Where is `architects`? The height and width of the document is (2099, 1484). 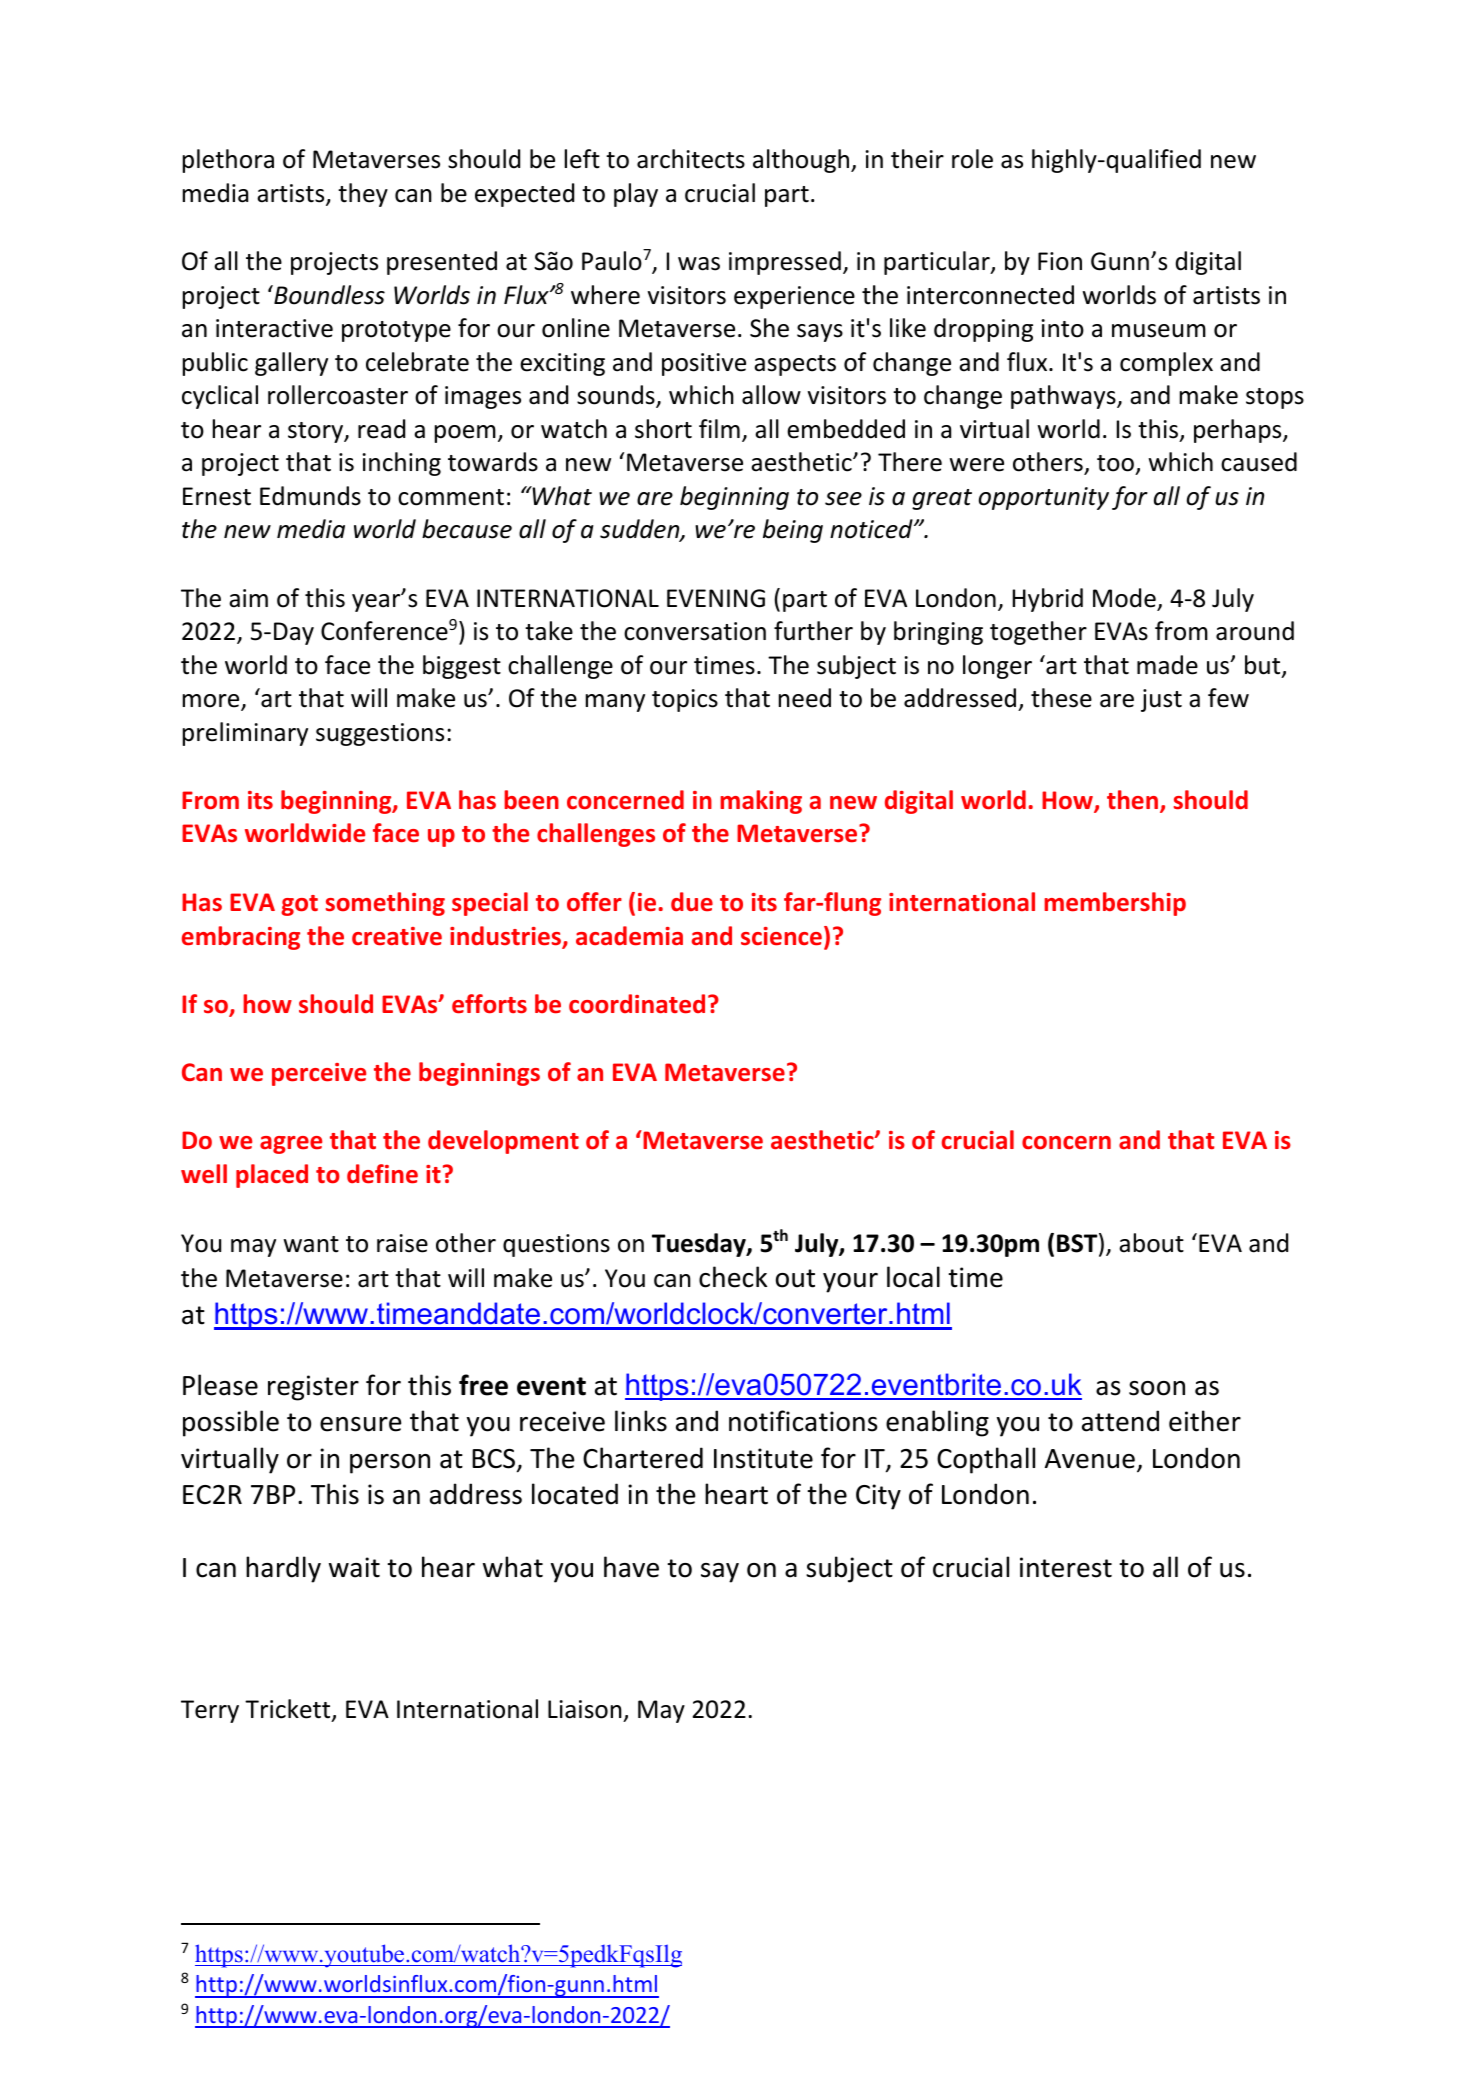
architects is located at coordinates (691, 159).
